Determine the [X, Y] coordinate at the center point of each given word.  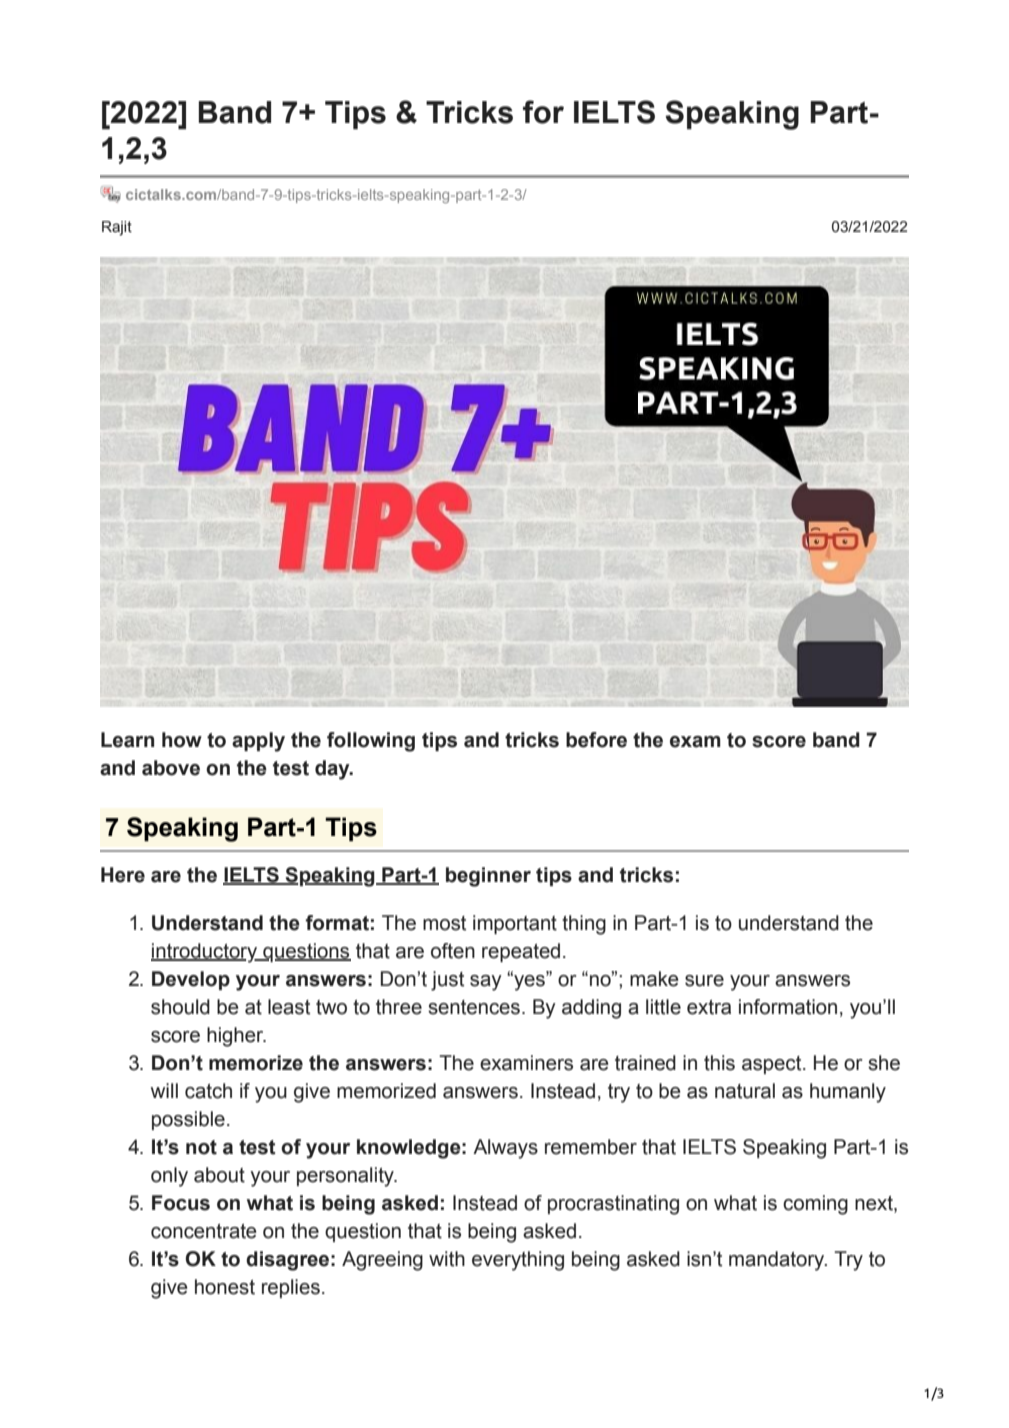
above [171, 768]
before [596, 740]
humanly [848, 1093]
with [447, 1259]
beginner [488, 877]
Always [505, 1149]
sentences [474, 1007]
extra [709, 1007]
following [371, 742]
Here [123, 875]
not [201, 1147]
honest [225, 1287]
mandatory [778, 1261]
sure [704, 981]
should [180, 1007]
